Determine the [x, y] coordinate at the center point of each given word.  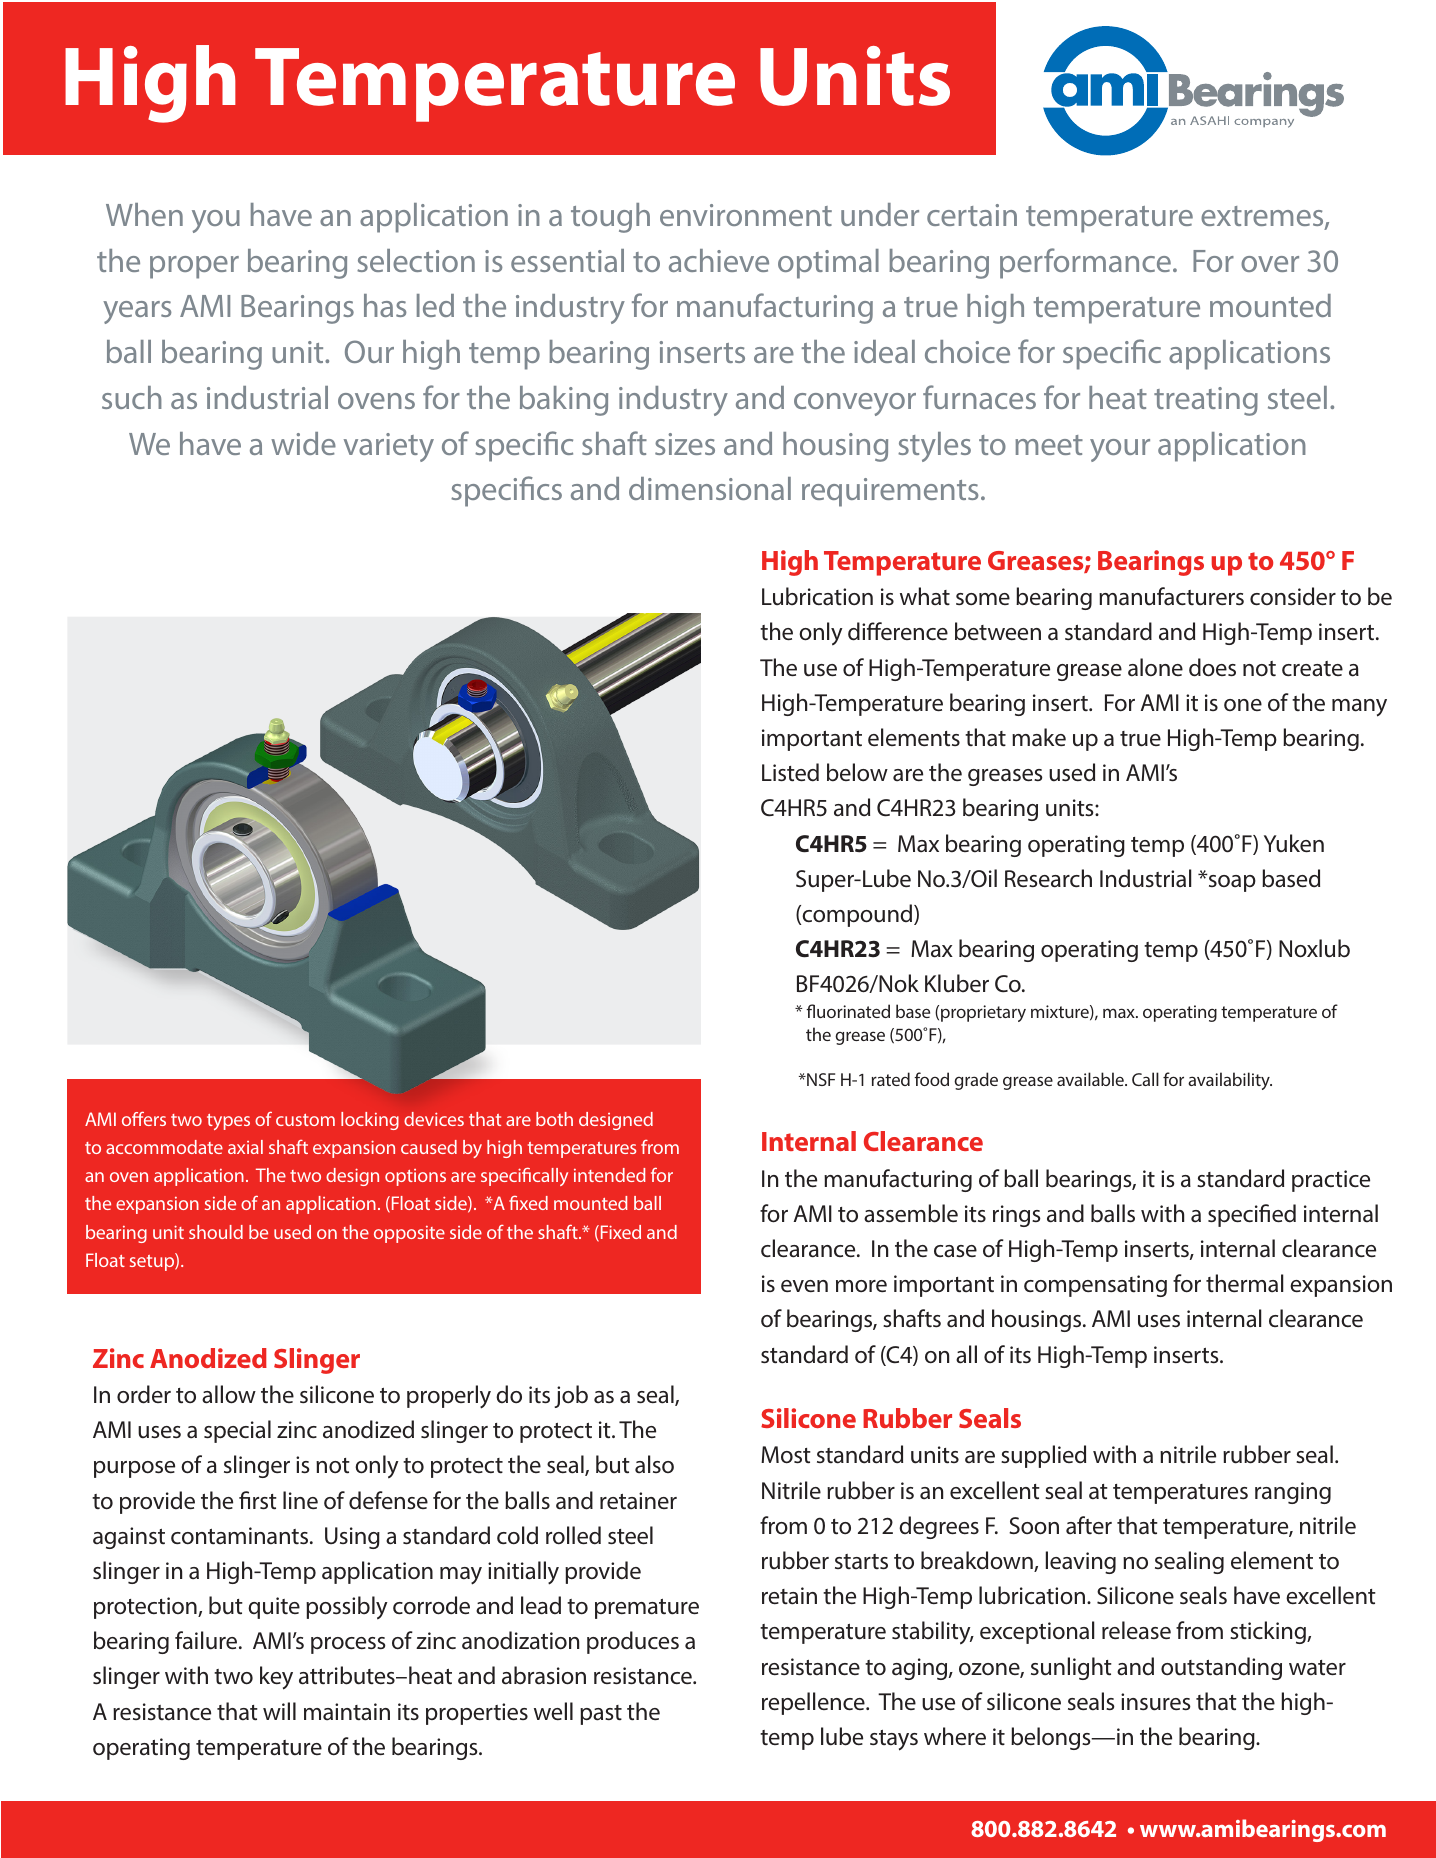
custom [305, 1120]
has [385, 305]
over [1270, 264]
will [279, 1711]
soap [1231, 882]
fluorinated [848, 1011]
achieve [719, 260]
